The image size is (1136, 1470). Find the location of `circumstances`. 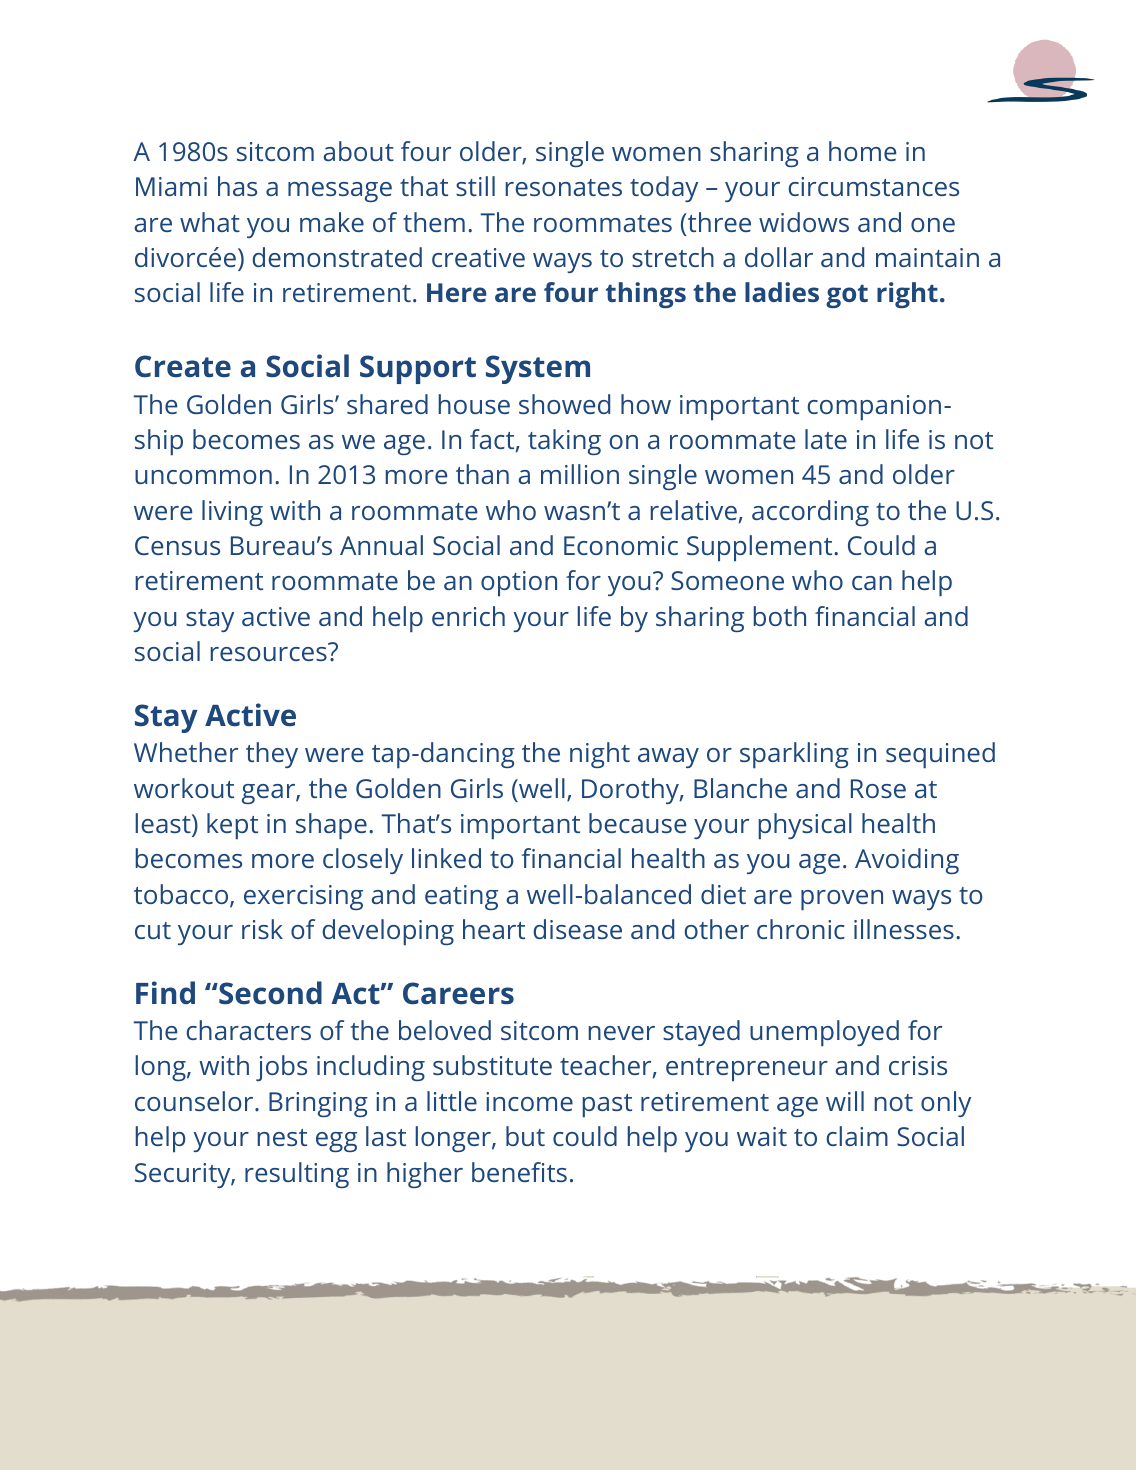

circumstances is located at coordinates (873, 186).
